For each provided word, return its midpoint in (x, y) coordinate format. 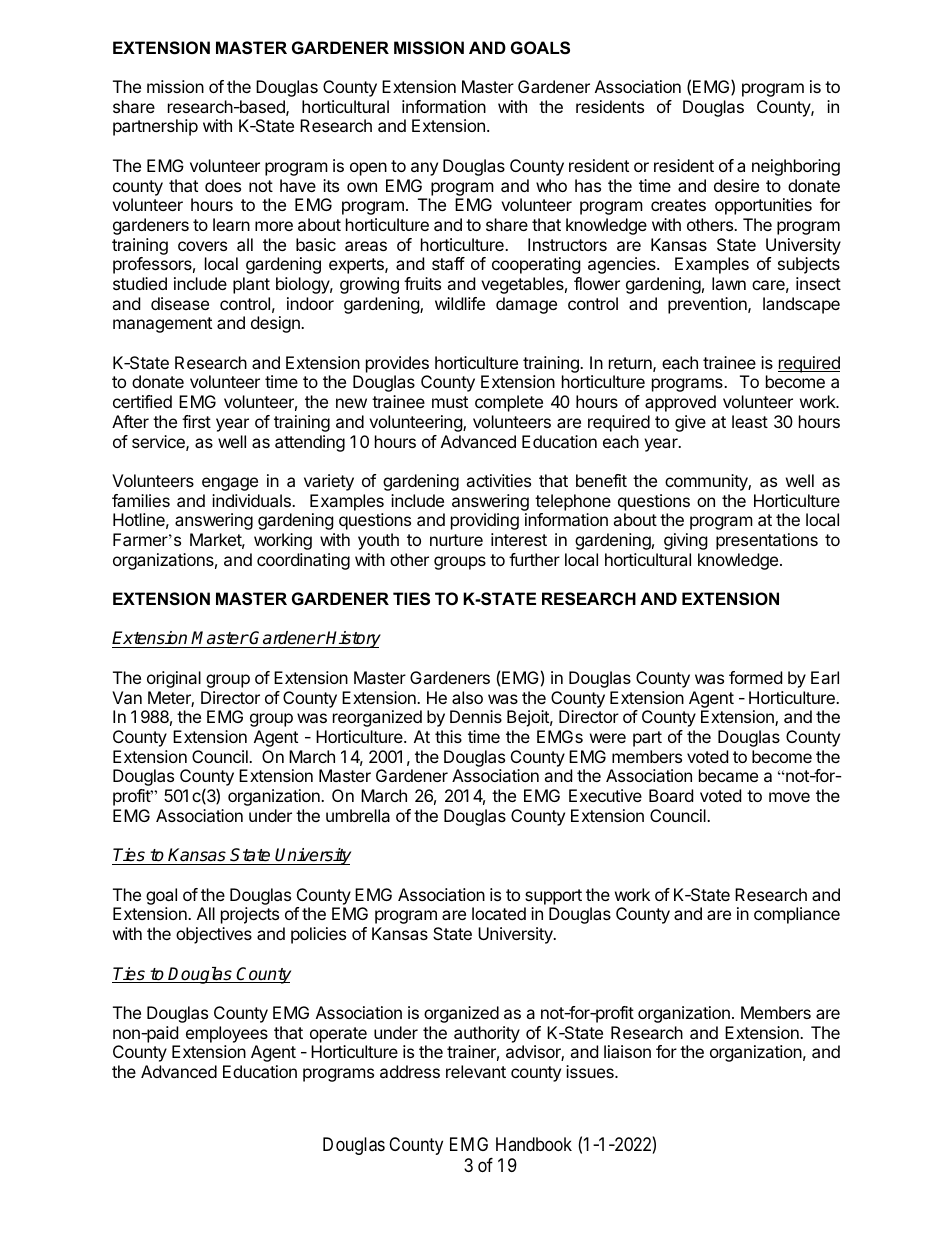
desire (736, 185)
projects (250, 915)
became (728, 775)
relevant (476, 1071)
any (424, 169)
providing (485, 521)
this (448, 736)
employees (227, 1034)
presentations (767, 541)
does (223, 185)
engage (230, 484)
